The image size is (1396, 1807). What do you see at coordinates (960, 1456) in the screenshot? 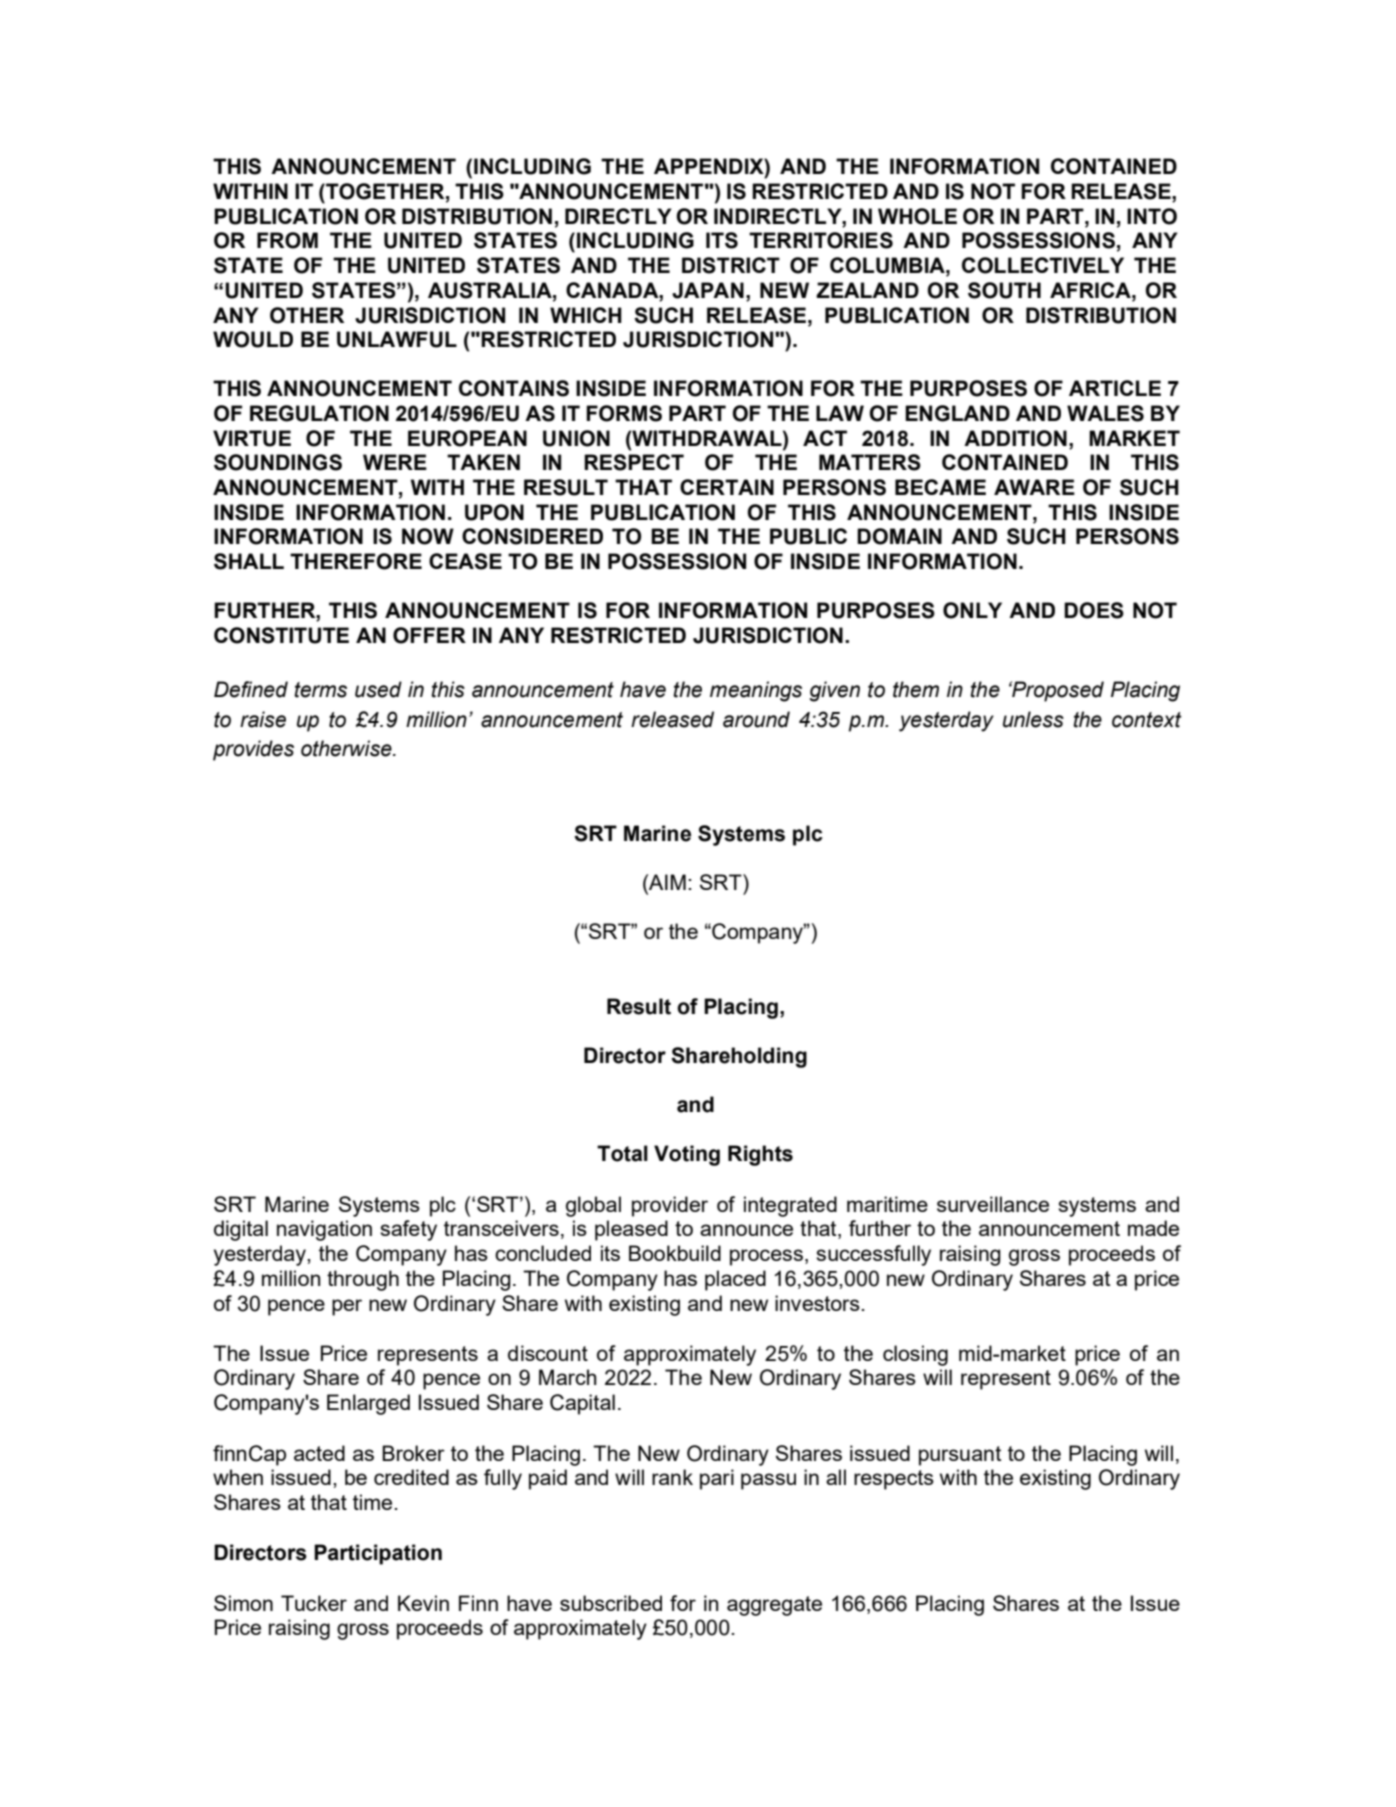
I see `pursuant` at bounding box center [960, 1456].
